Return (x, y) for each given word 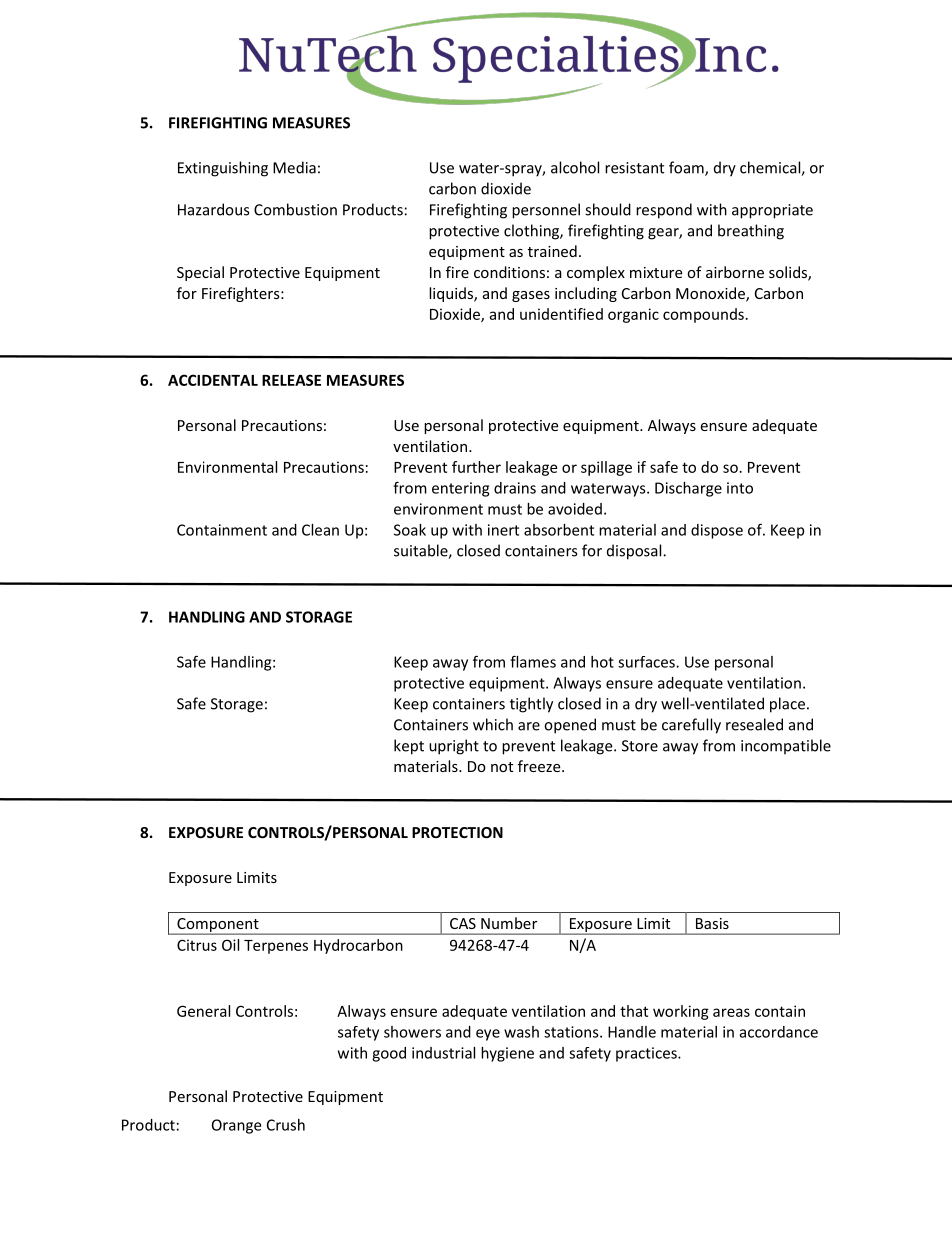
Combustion (295, 209)
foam (687, 168)
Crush (286, 1125)
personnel (546, 211)
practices (647, 1054)
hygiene (507, 1054)
